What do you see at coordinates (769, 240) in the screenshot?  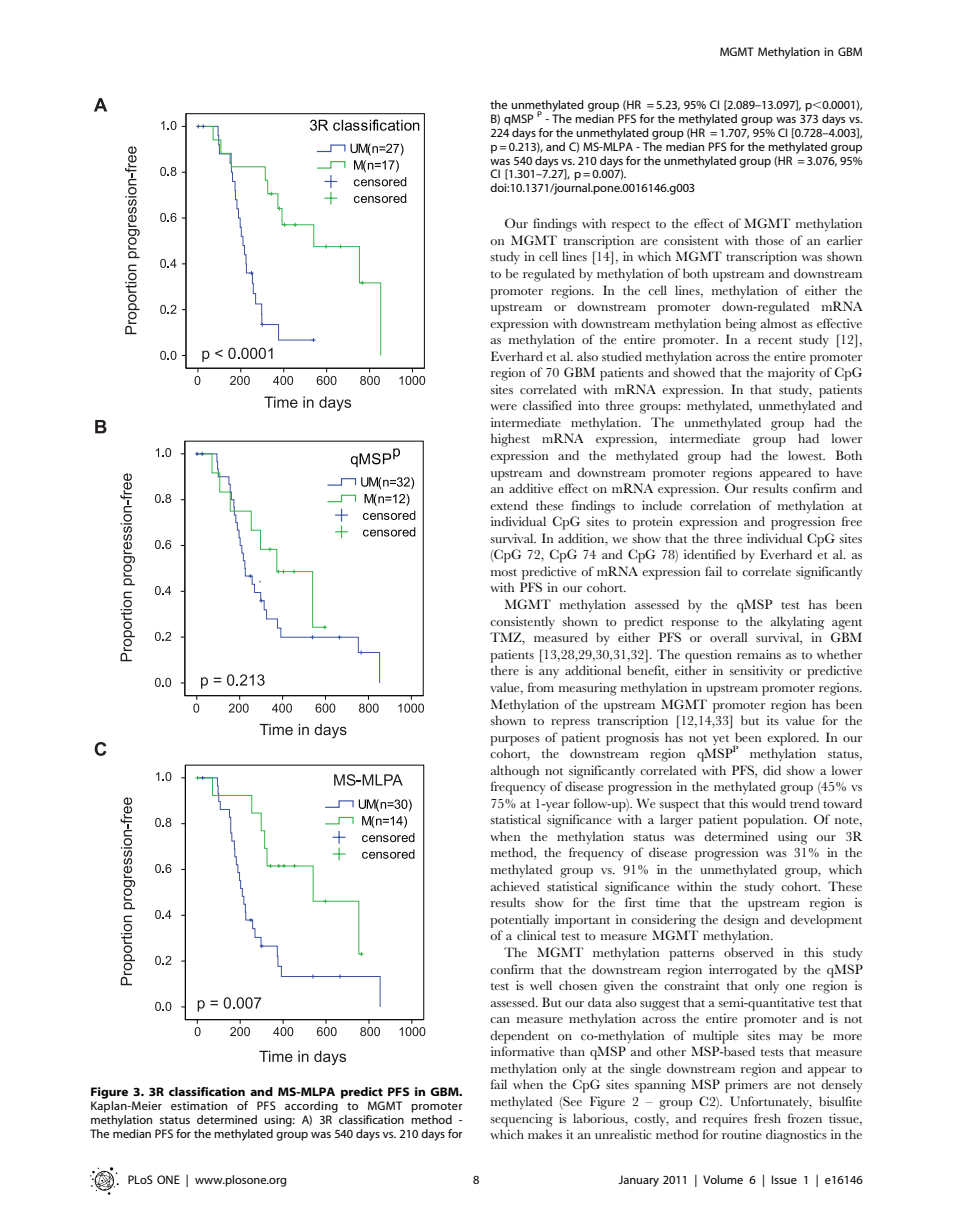 I see `those` at bounding box center [769, 240].
